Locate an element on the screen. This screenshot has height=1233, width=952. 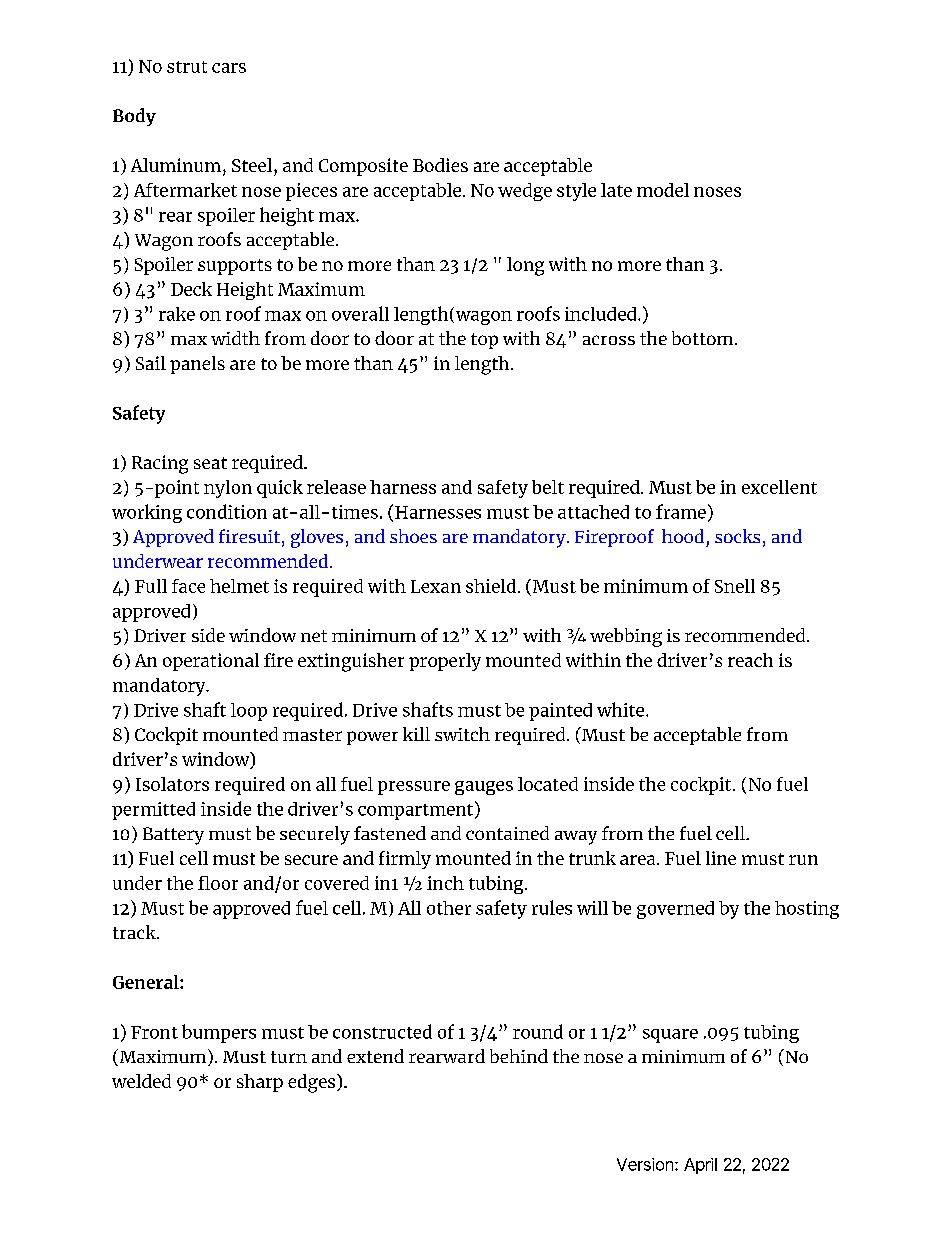
behind is located at coordinates (519, 1056).
